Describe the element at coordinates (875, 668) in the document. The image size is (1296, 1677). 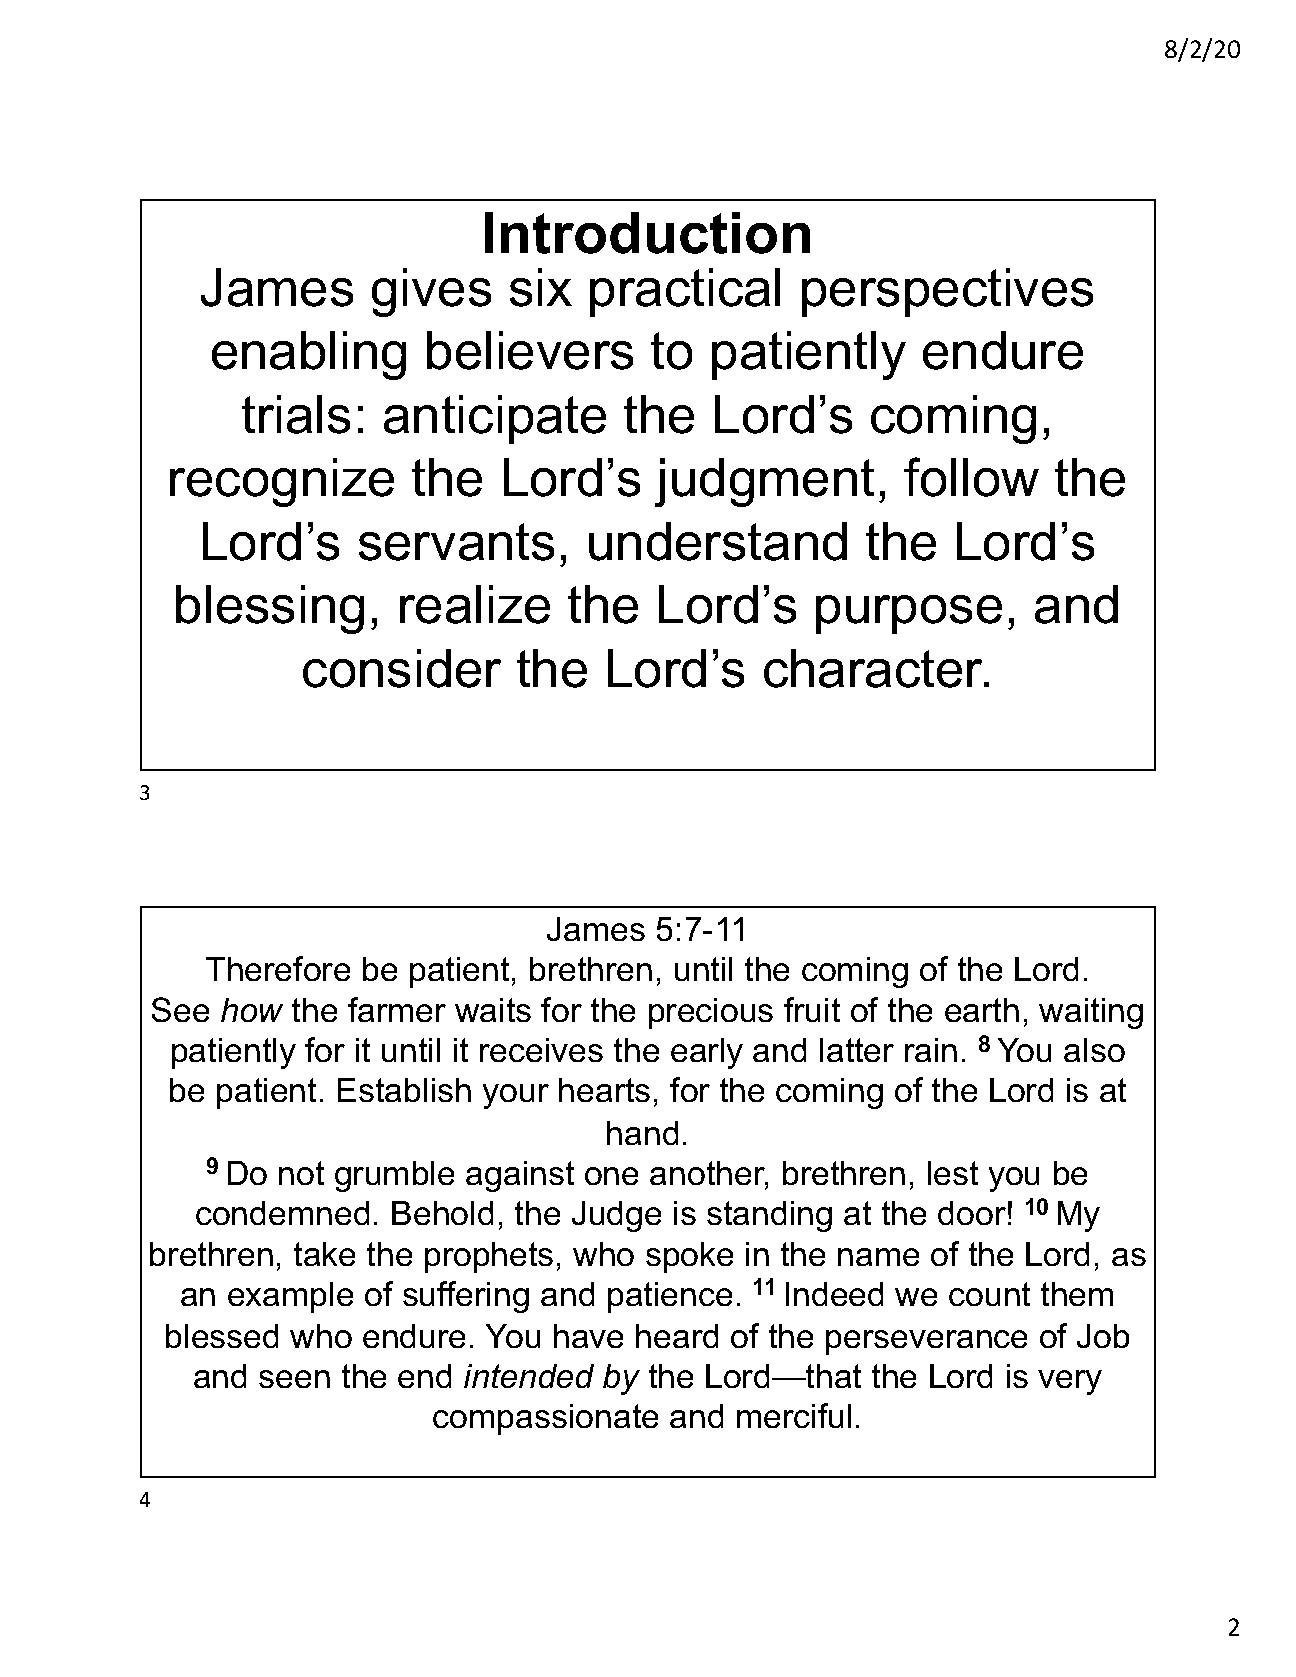
I see `character` at that location.
